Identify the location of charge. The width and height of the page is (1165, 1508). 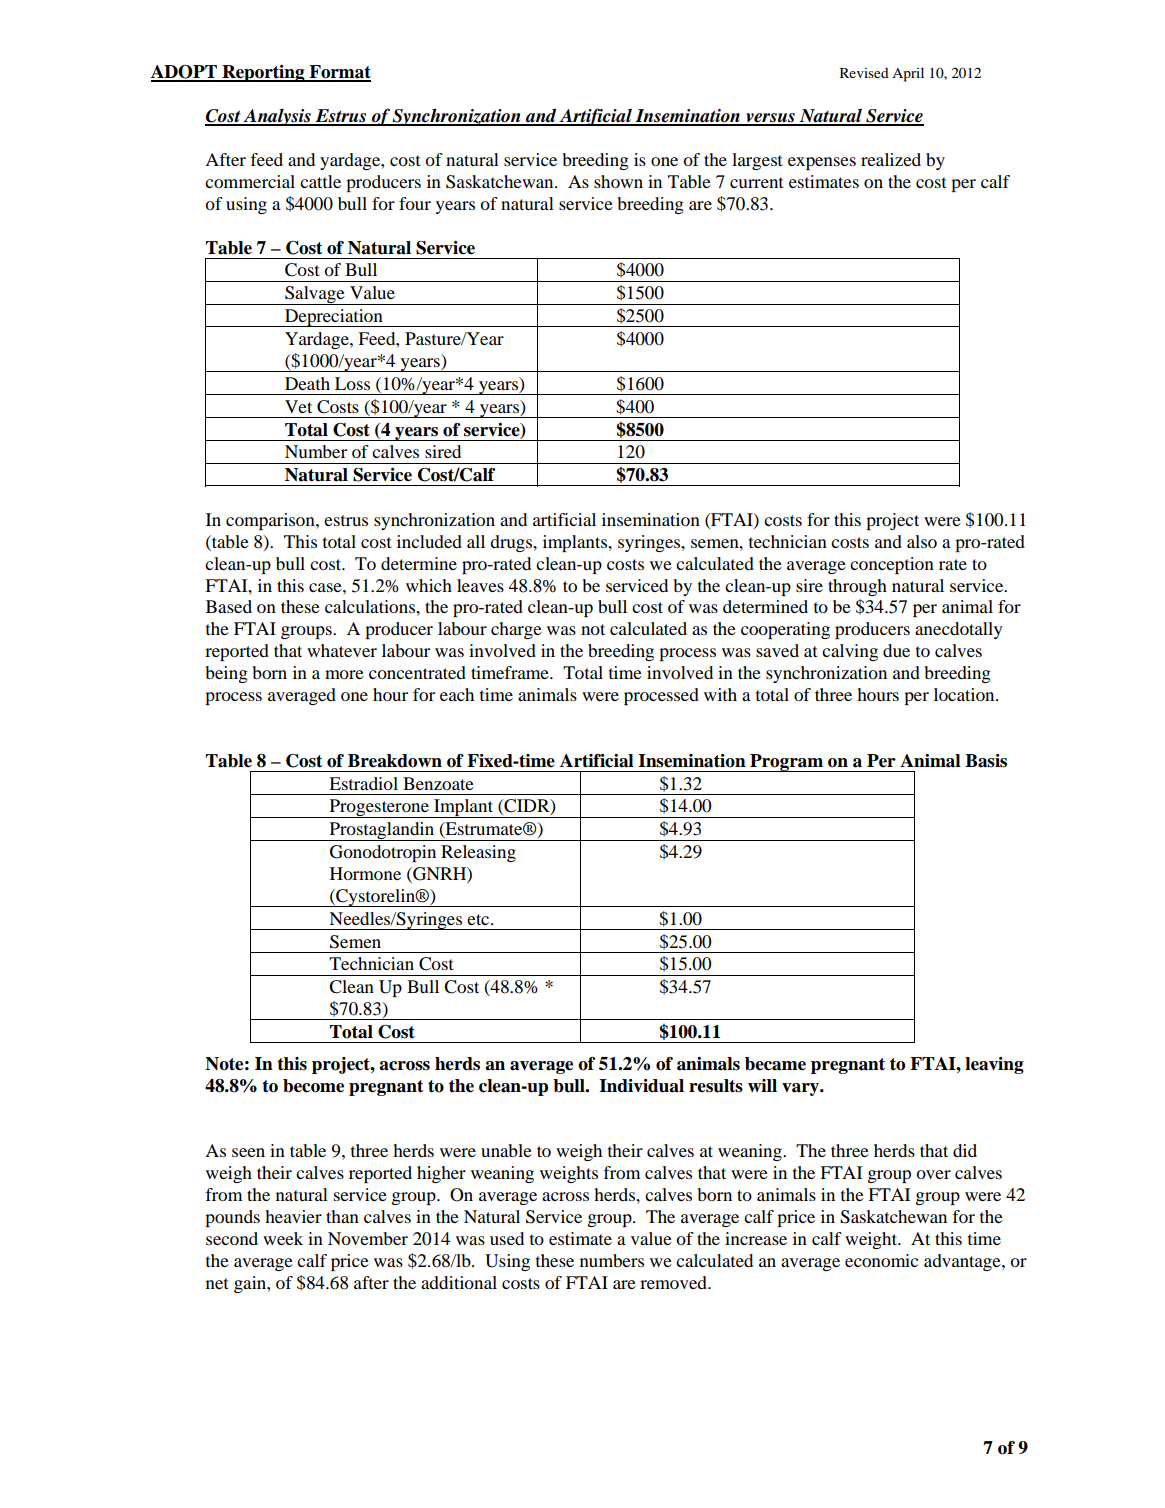
(516, 630).
